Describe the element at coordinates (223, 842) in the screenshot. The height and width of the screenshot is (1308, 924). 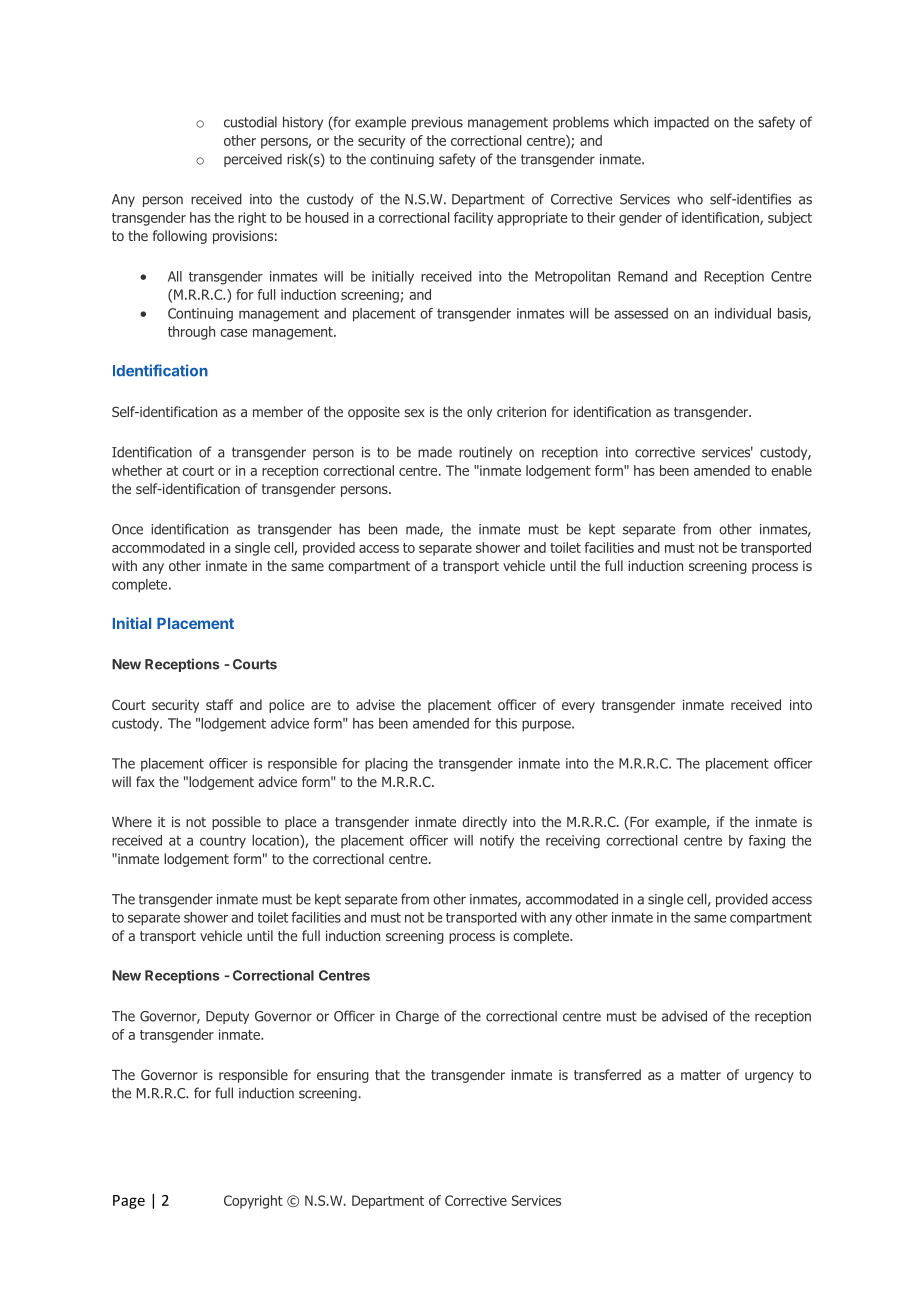
I see `country` at that location.
